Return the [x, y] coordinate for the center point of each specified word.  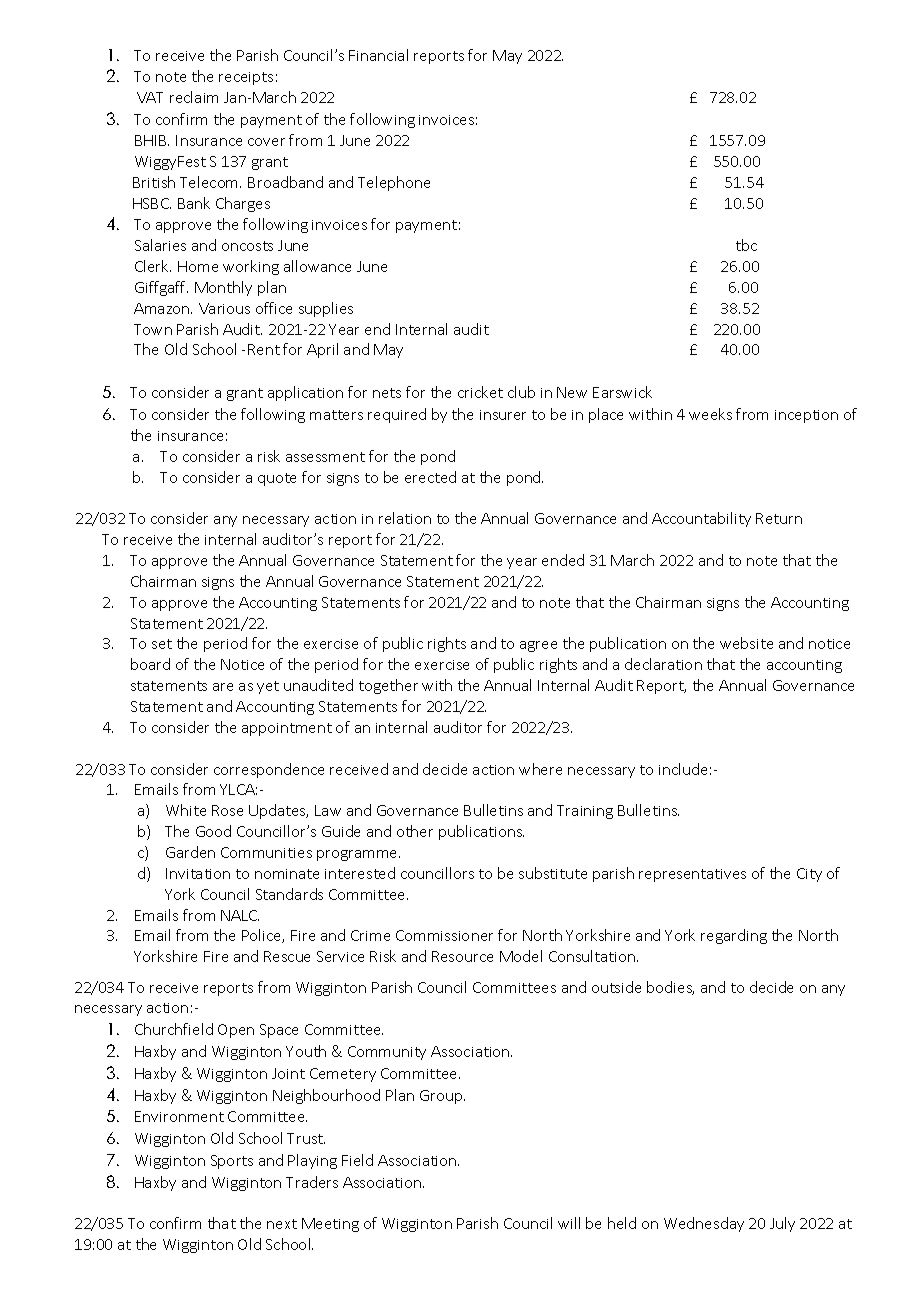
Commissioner [444, 935]
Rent [264, 349]
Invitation [198, 873]
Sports [232, 1162]
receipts [246, 78]
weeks [710, 414]
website [746, 643]
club [521, 392]
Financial [378, 55]
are [223, 687]
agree [538, 646]
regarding [734, 936]
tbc [746, 245]
